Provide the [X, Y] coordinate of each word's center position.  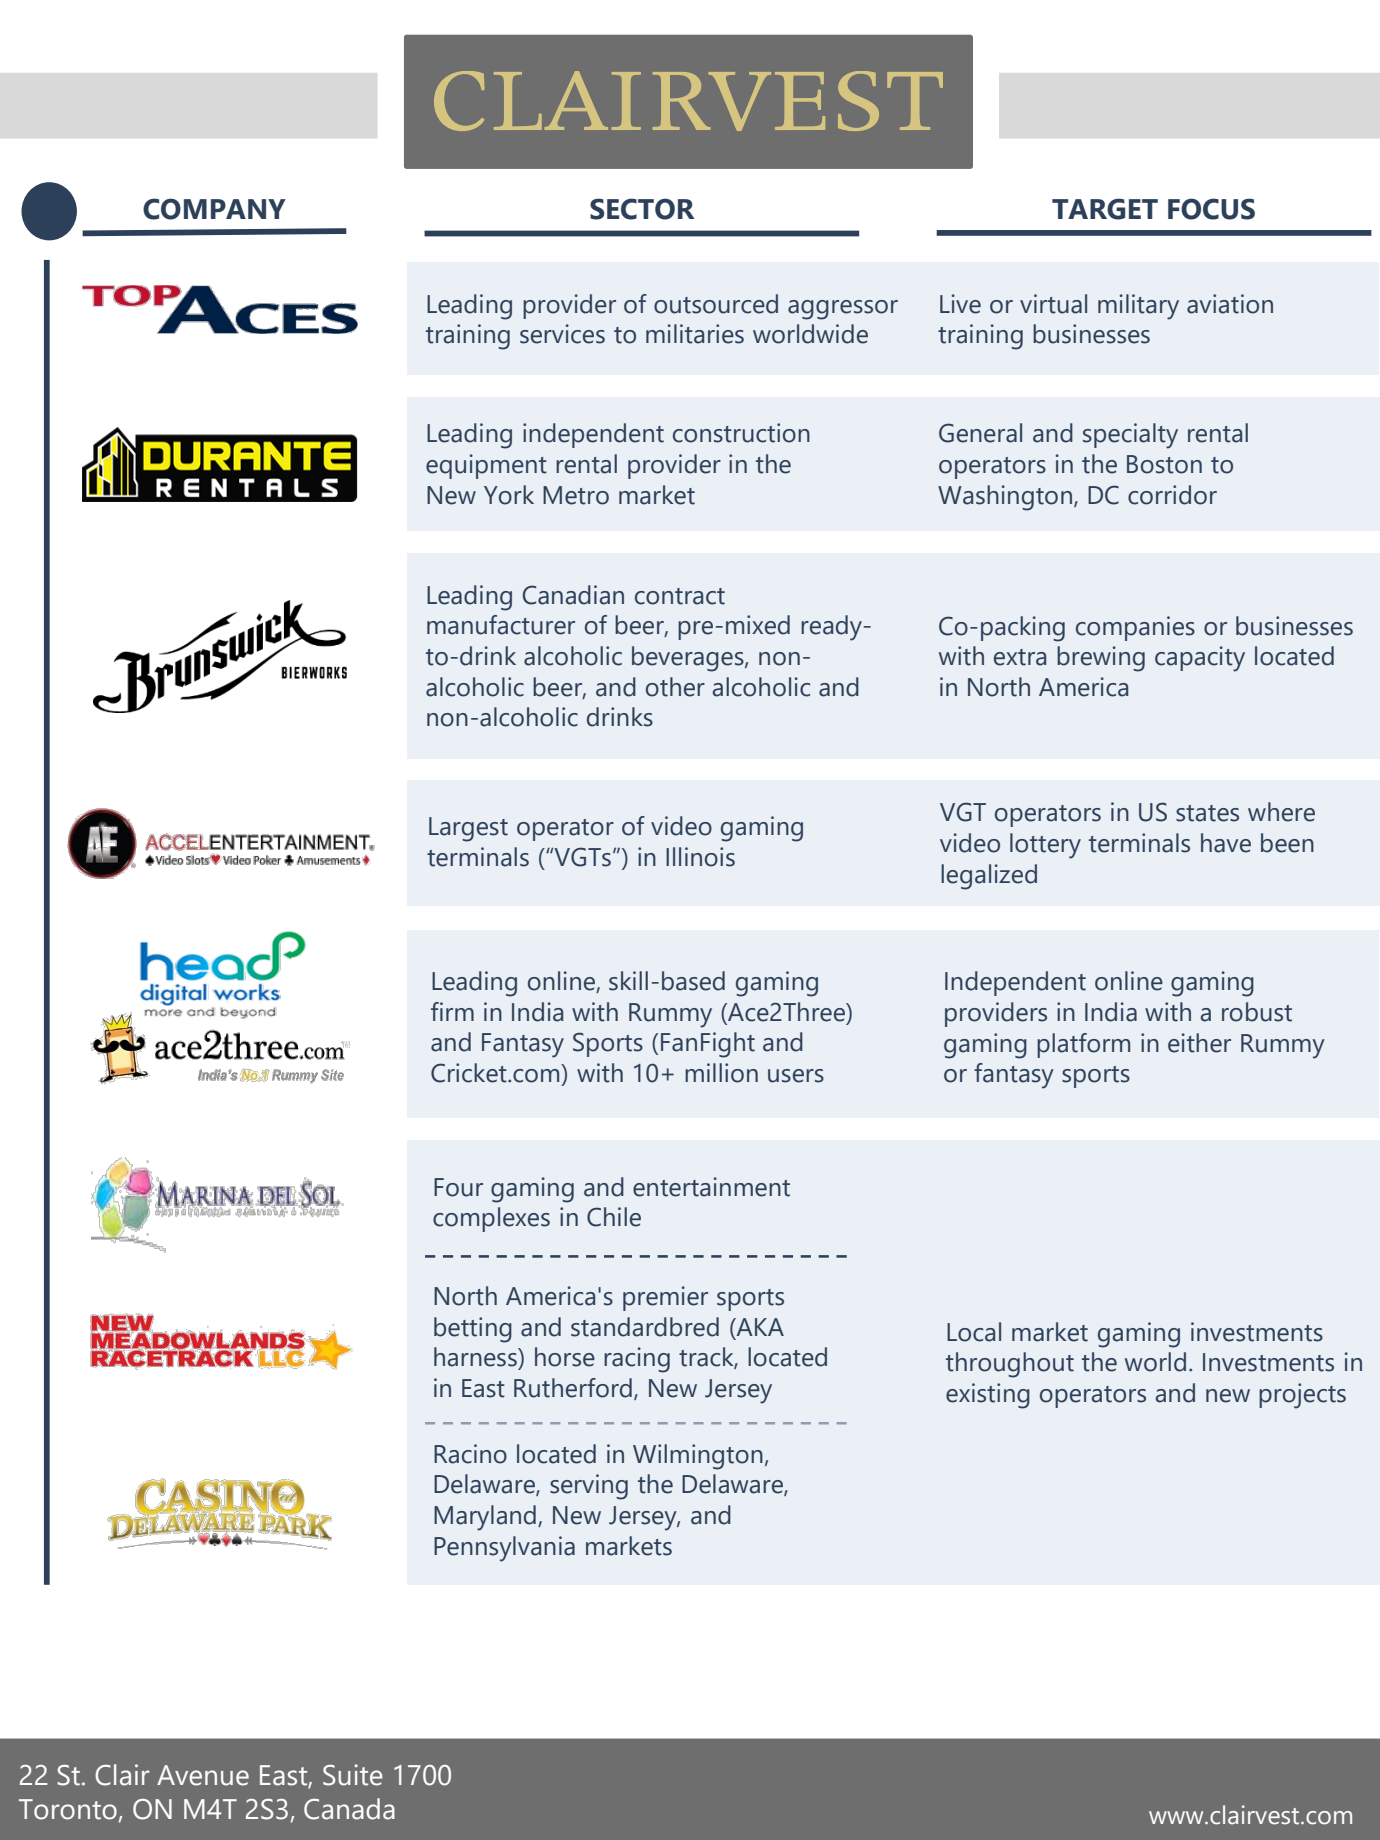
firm [452, 1011]
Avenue [203, 1775]
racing [637, 1360]
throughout [1010, 1365]
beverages [689, 659]
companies [1135, 628]
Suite [353, 1775]
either [1199, 1043]
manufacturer [501, 625]
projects [1302, 1396]
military [1138, 307]
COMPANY [214, 209]
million [721, 1073]
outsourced [716, 304]
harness [476, 1357]
